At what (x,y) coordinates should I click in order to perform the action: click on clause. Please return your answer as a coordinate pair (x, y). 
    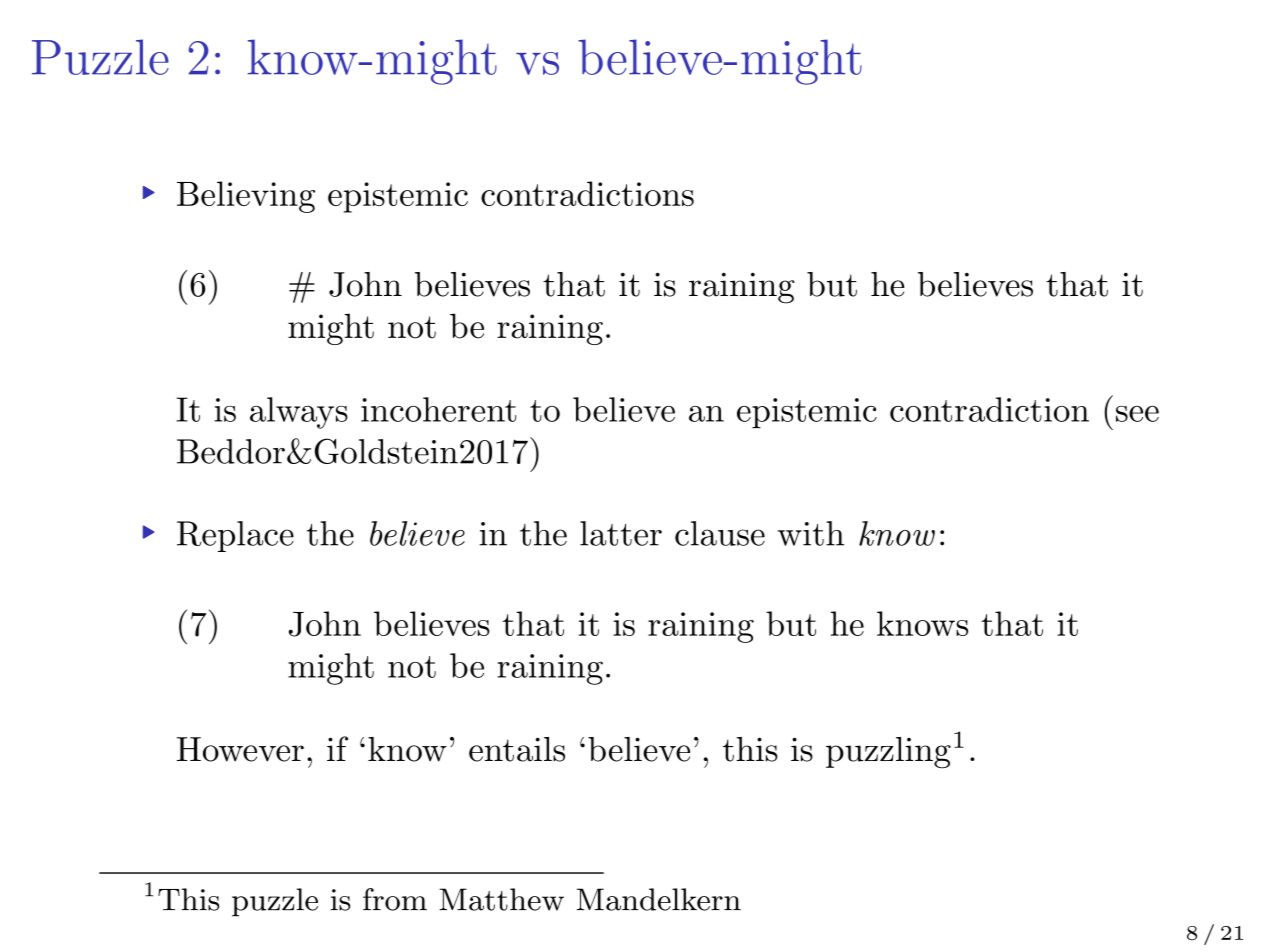
    Looking at the image, I should click on (720, 533).
